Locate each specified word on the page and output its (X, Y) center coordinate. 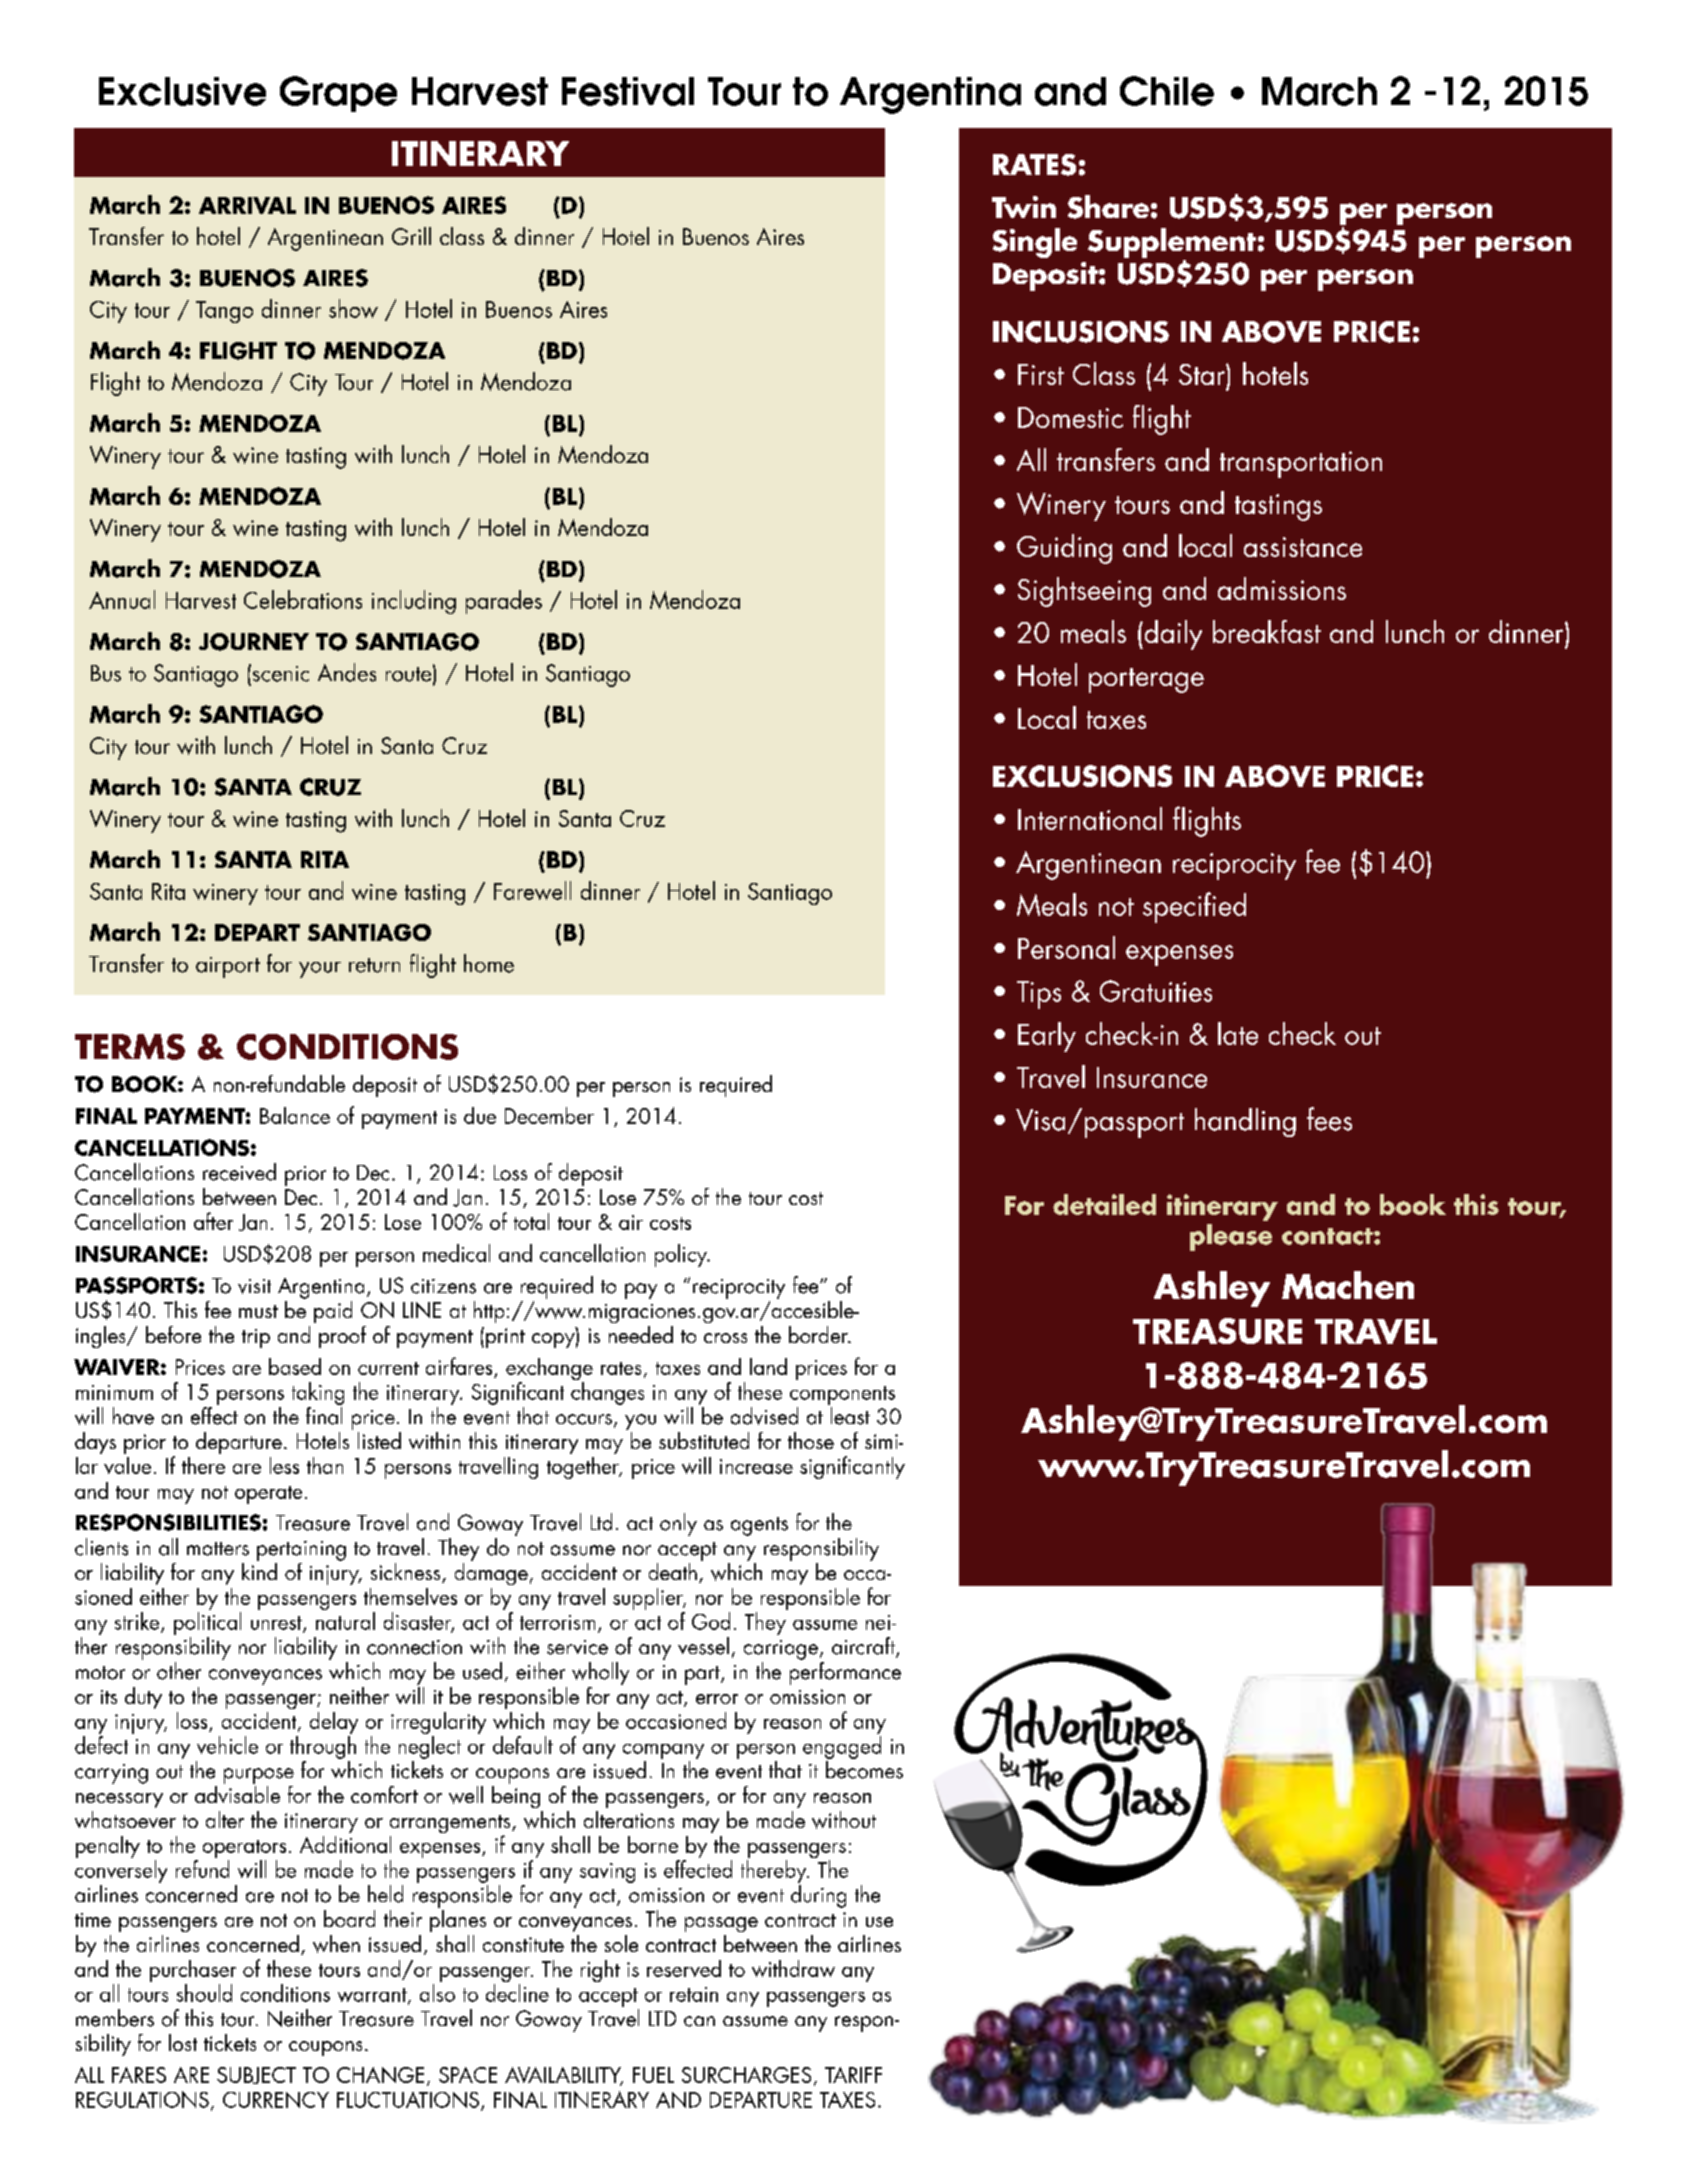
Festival (628, 91)
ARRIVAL (247, 205)
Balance (295, 1115)
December (549, 1115)
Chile (1167, 91)
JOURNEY (254, 642)
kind (259, 1570)
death (673, 1571)
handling (1245, 1122)
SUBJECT (256, 2075)
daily (1172, 635)
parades (504, 602)
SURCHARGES (746, 2075)
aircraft (864, 1647)
